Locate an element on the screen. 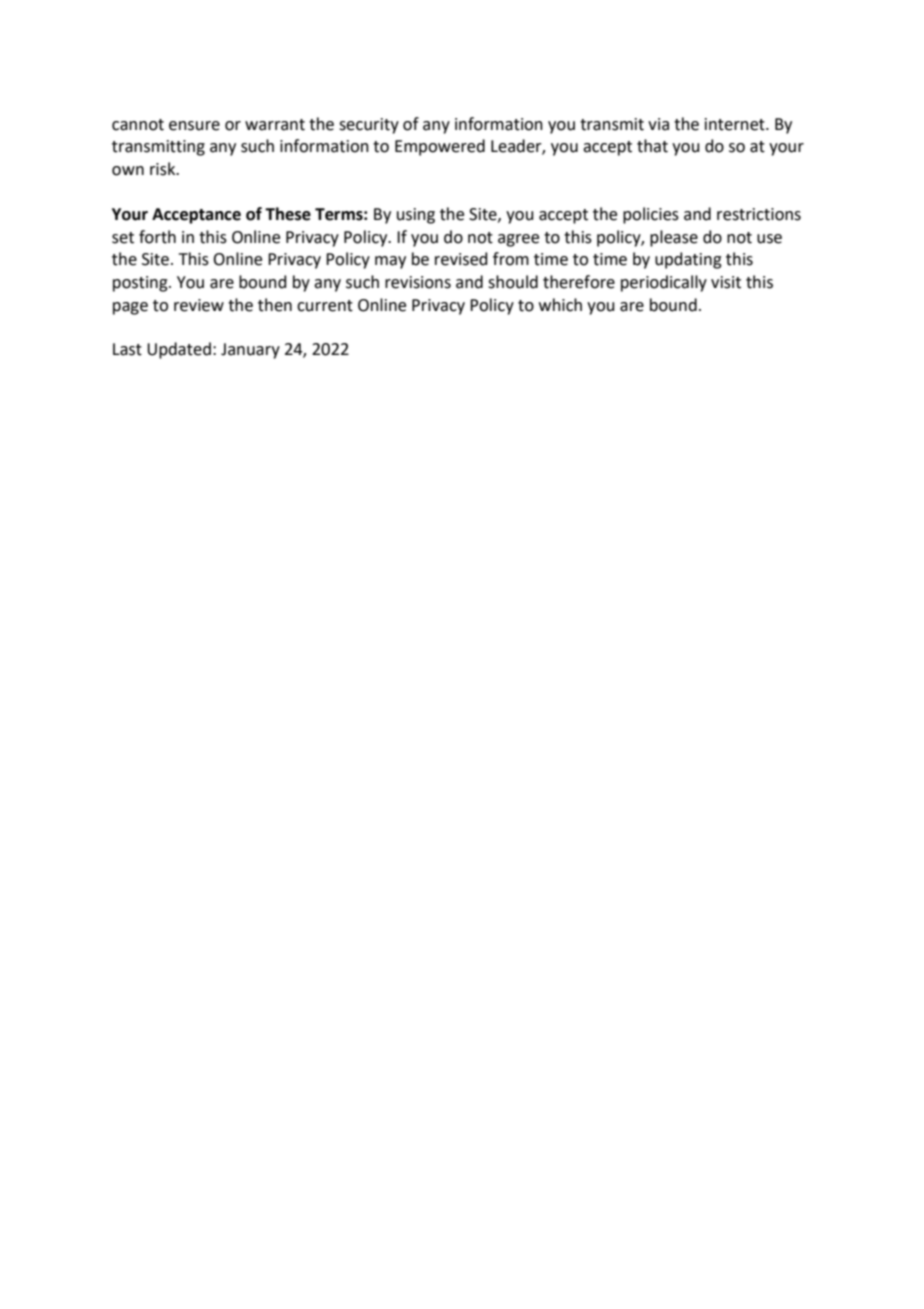  which is located at coordinates (560, 305).
